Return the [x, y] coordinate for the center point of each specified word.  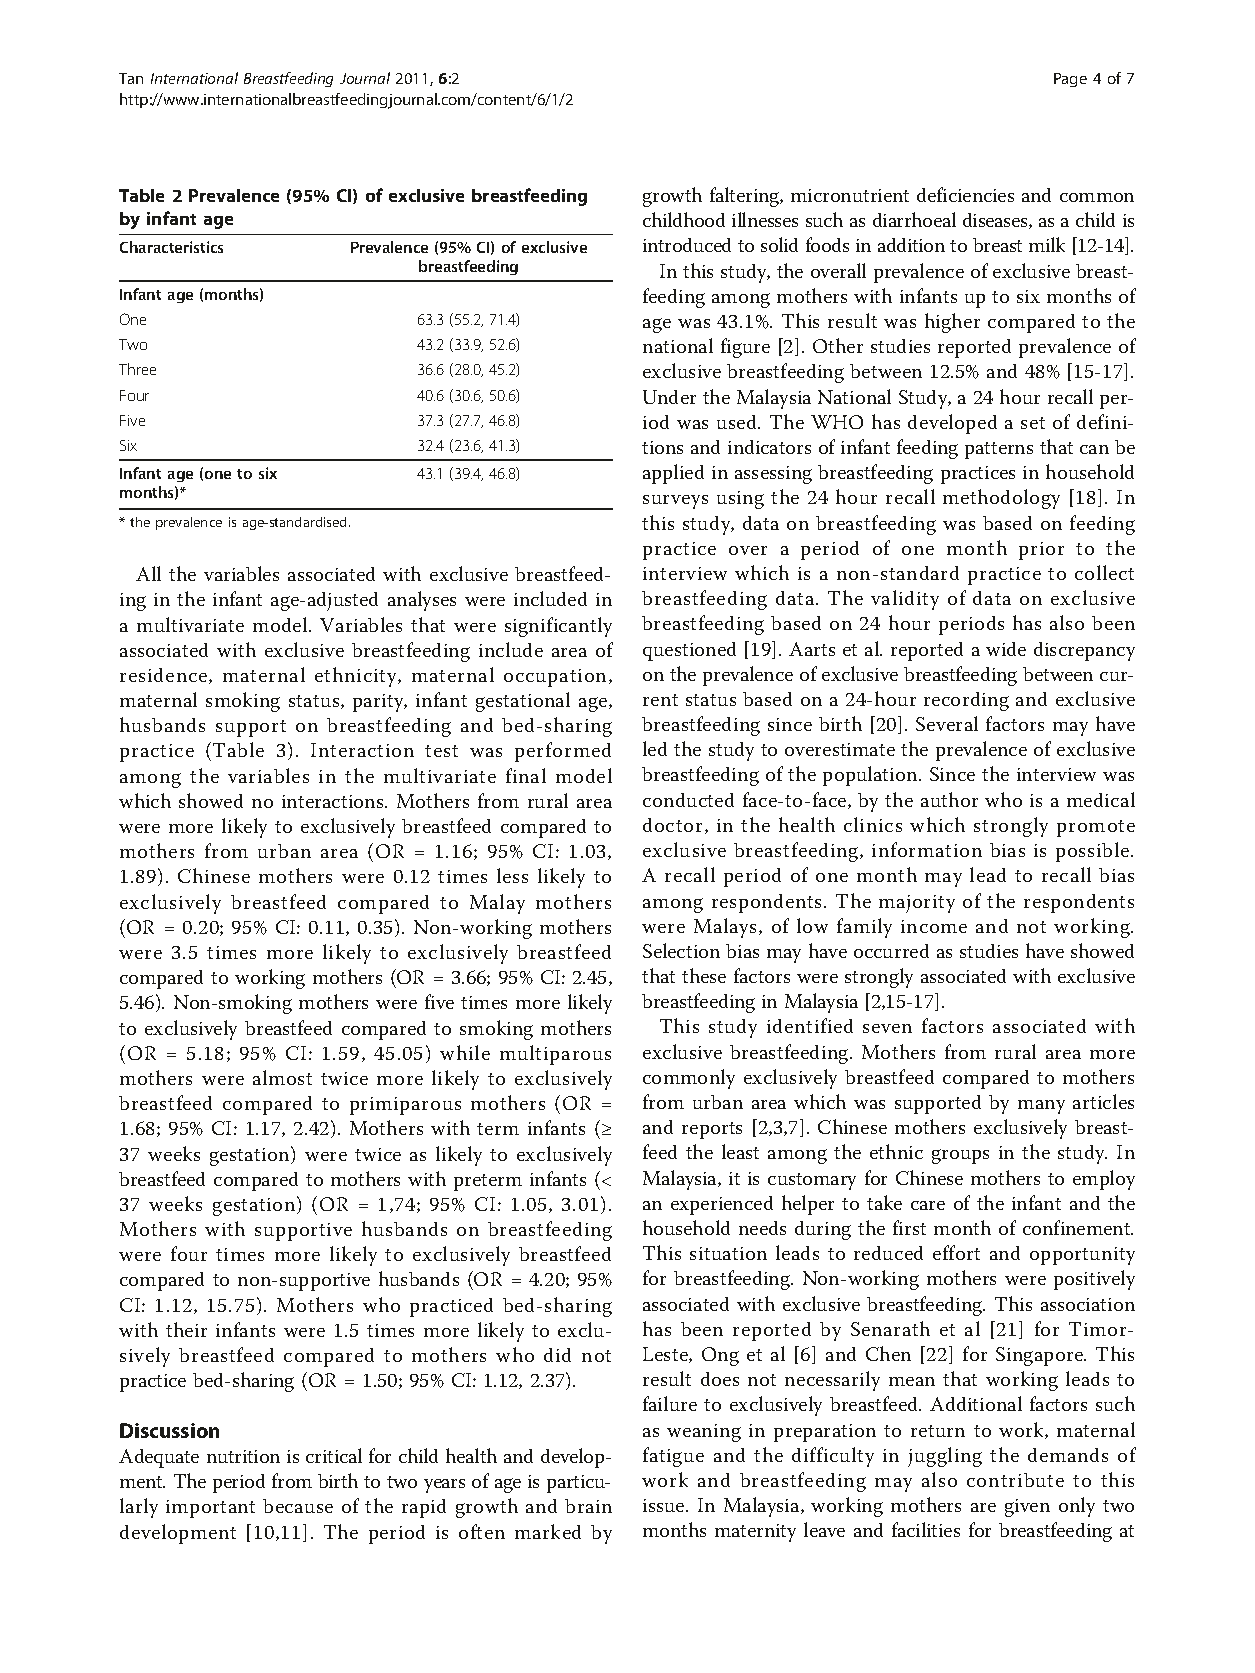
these [704, 975]
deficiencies [965, 194]
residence [165, 676]
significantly [558, 627]
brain [588, 1506]
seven [887, 1028]
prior [1041, 551]
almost [282, 1077]
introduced [687, 245]
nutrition [243, 1456]
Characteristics [171, 247]
